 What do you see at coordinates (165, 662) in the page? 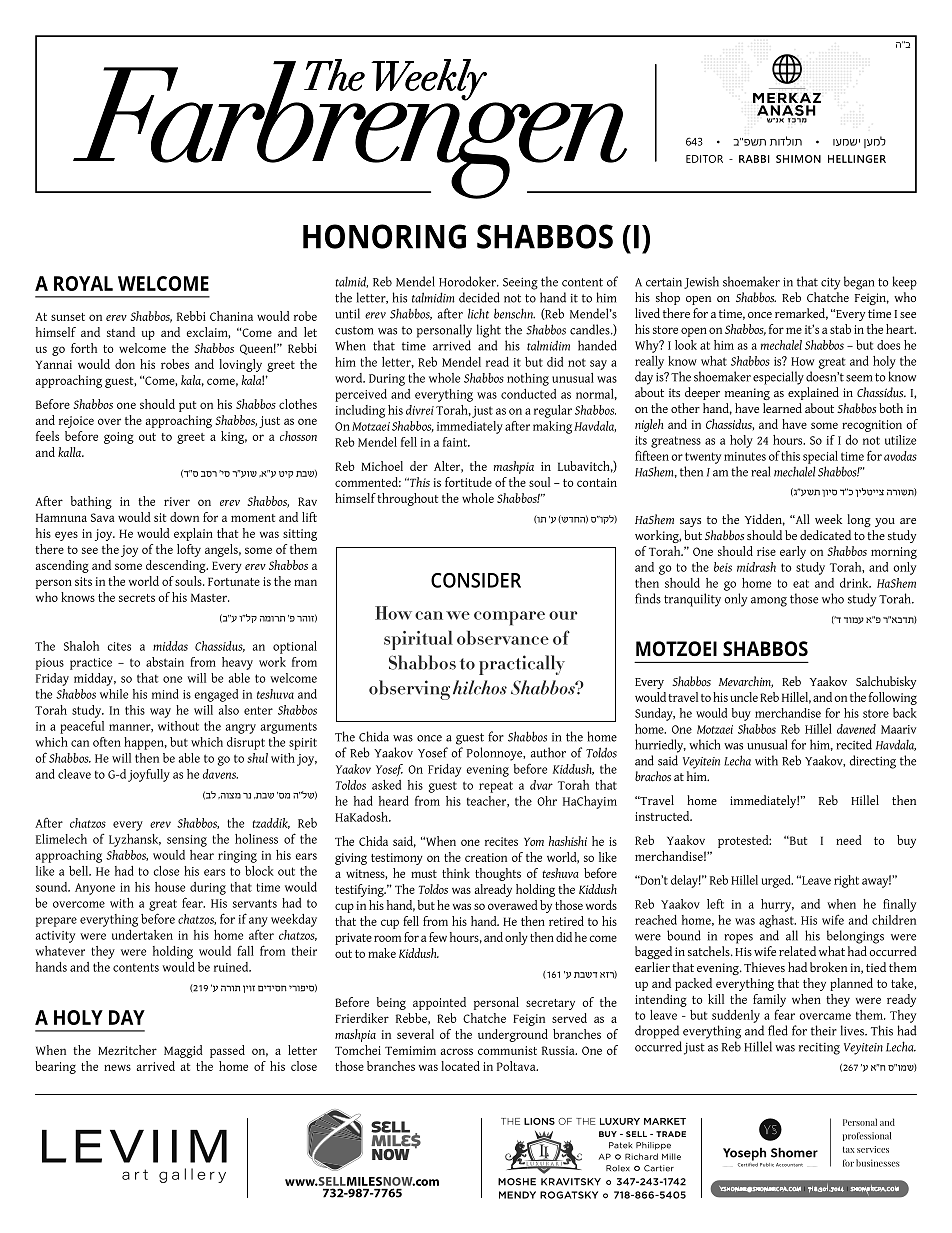
I see `abstain` at bounding box center [165, 662].
